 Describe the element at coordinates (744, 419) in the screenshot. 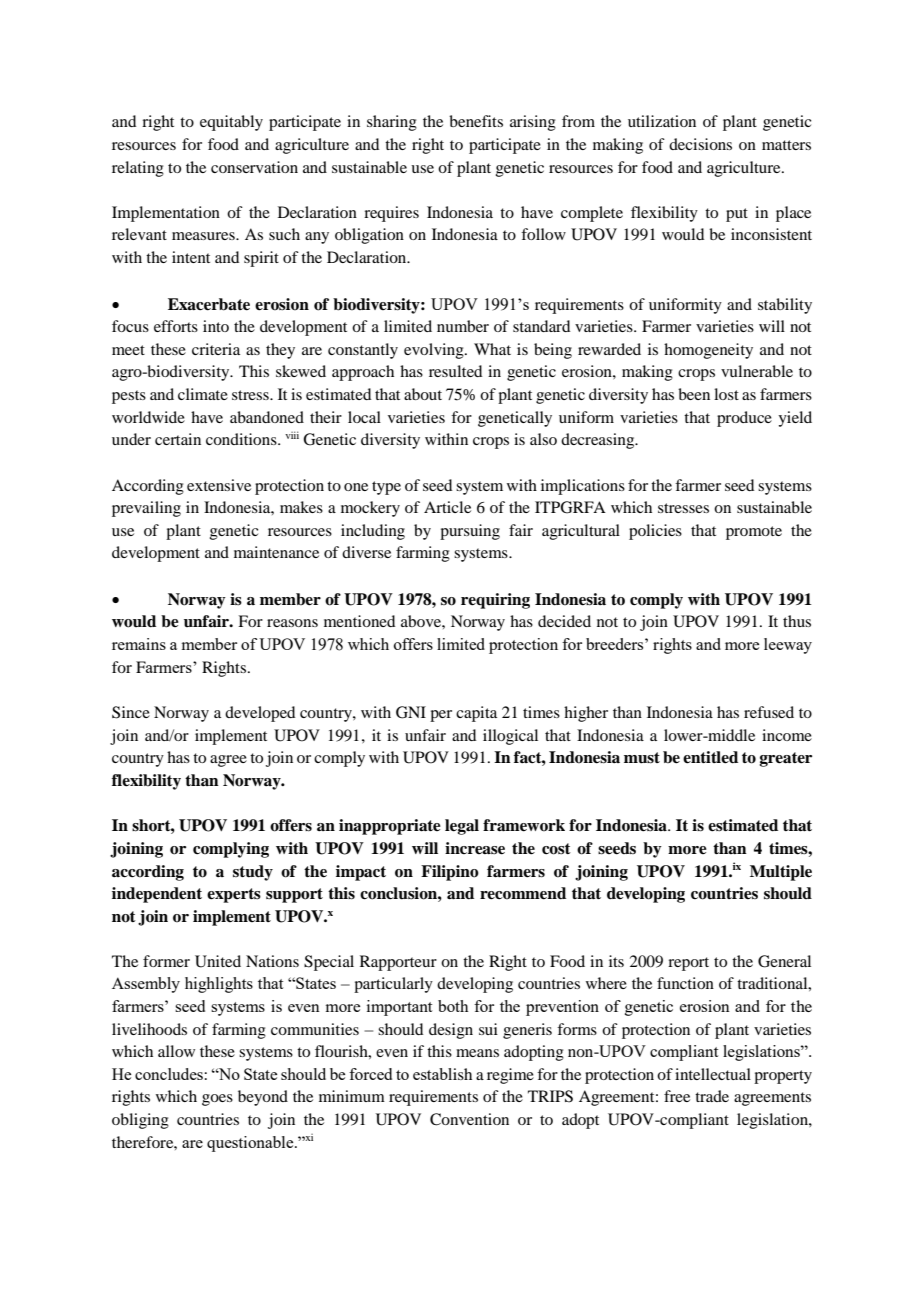

I see `produce` at that location.
